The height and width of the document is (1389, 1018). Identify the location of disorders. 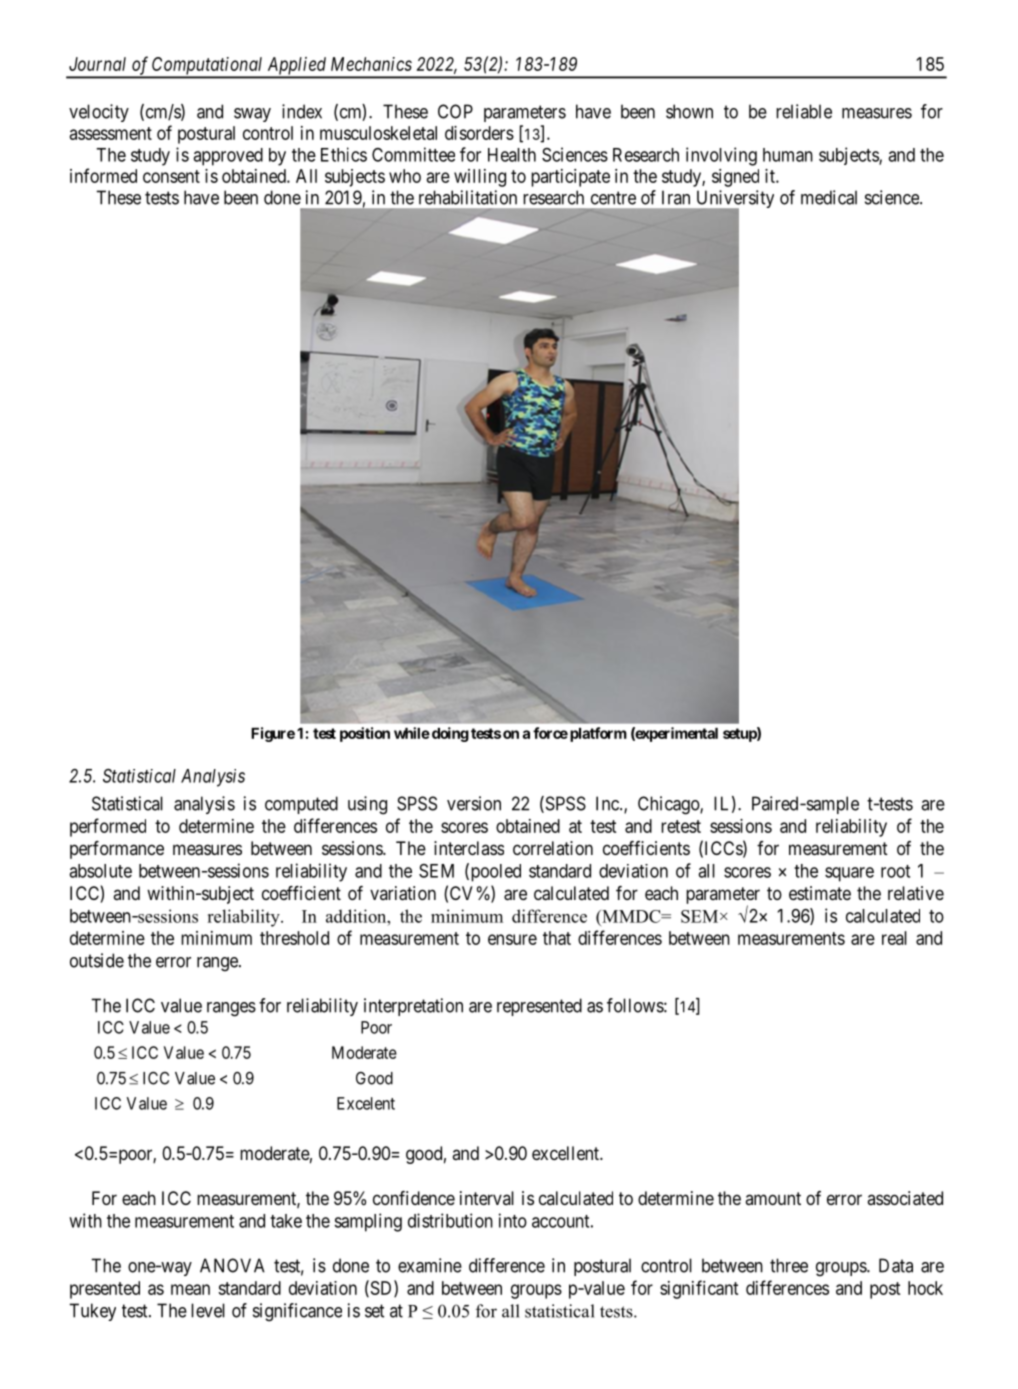
(479, 133).
